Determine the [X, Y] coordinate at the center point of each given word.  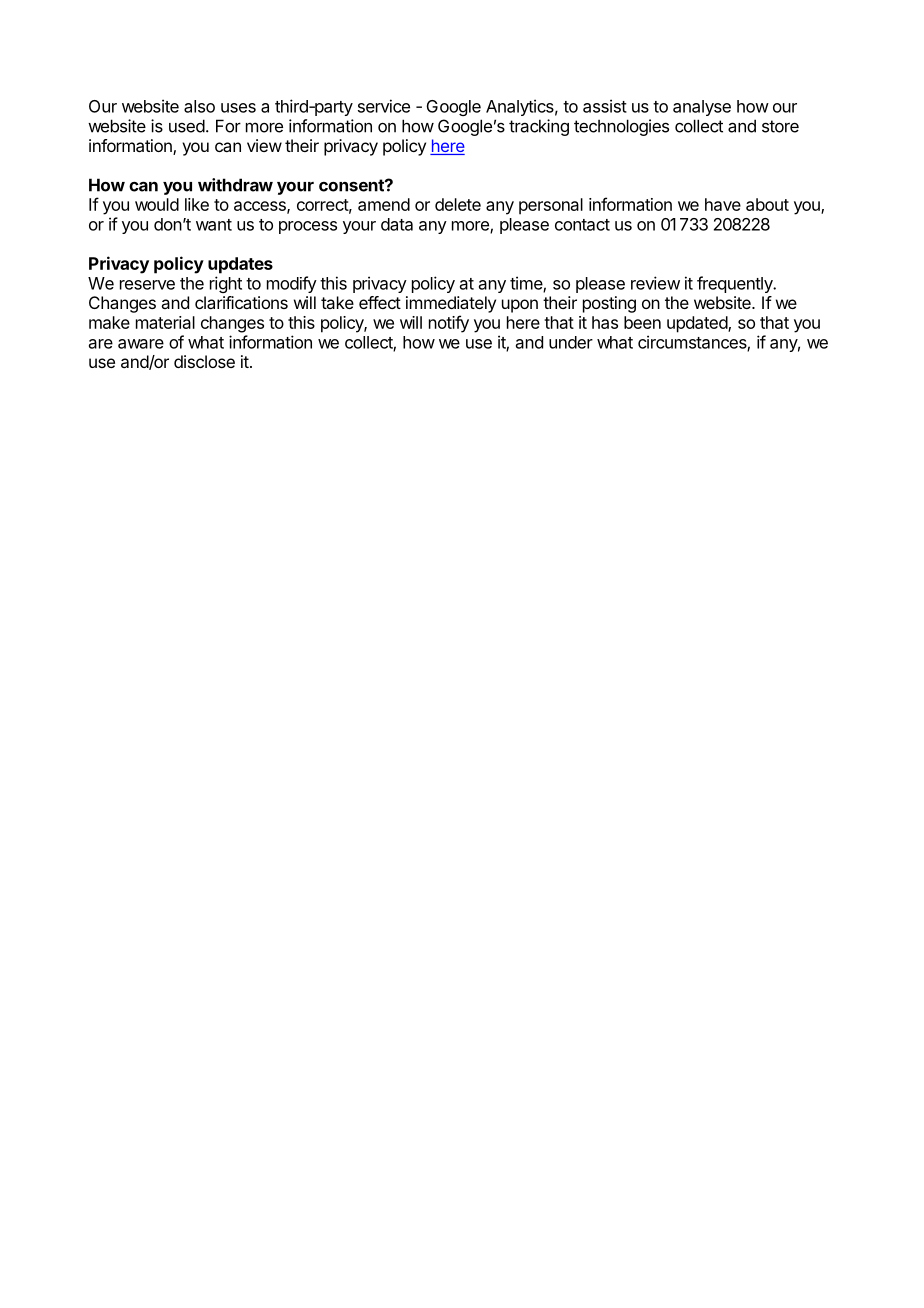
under [571, 342]
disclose [204, 361]
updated [698, 324]
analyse [702, 108]
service [384, 106]
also [199, 106]
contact [582, 225]
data [397, 224]
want [214, 225]
